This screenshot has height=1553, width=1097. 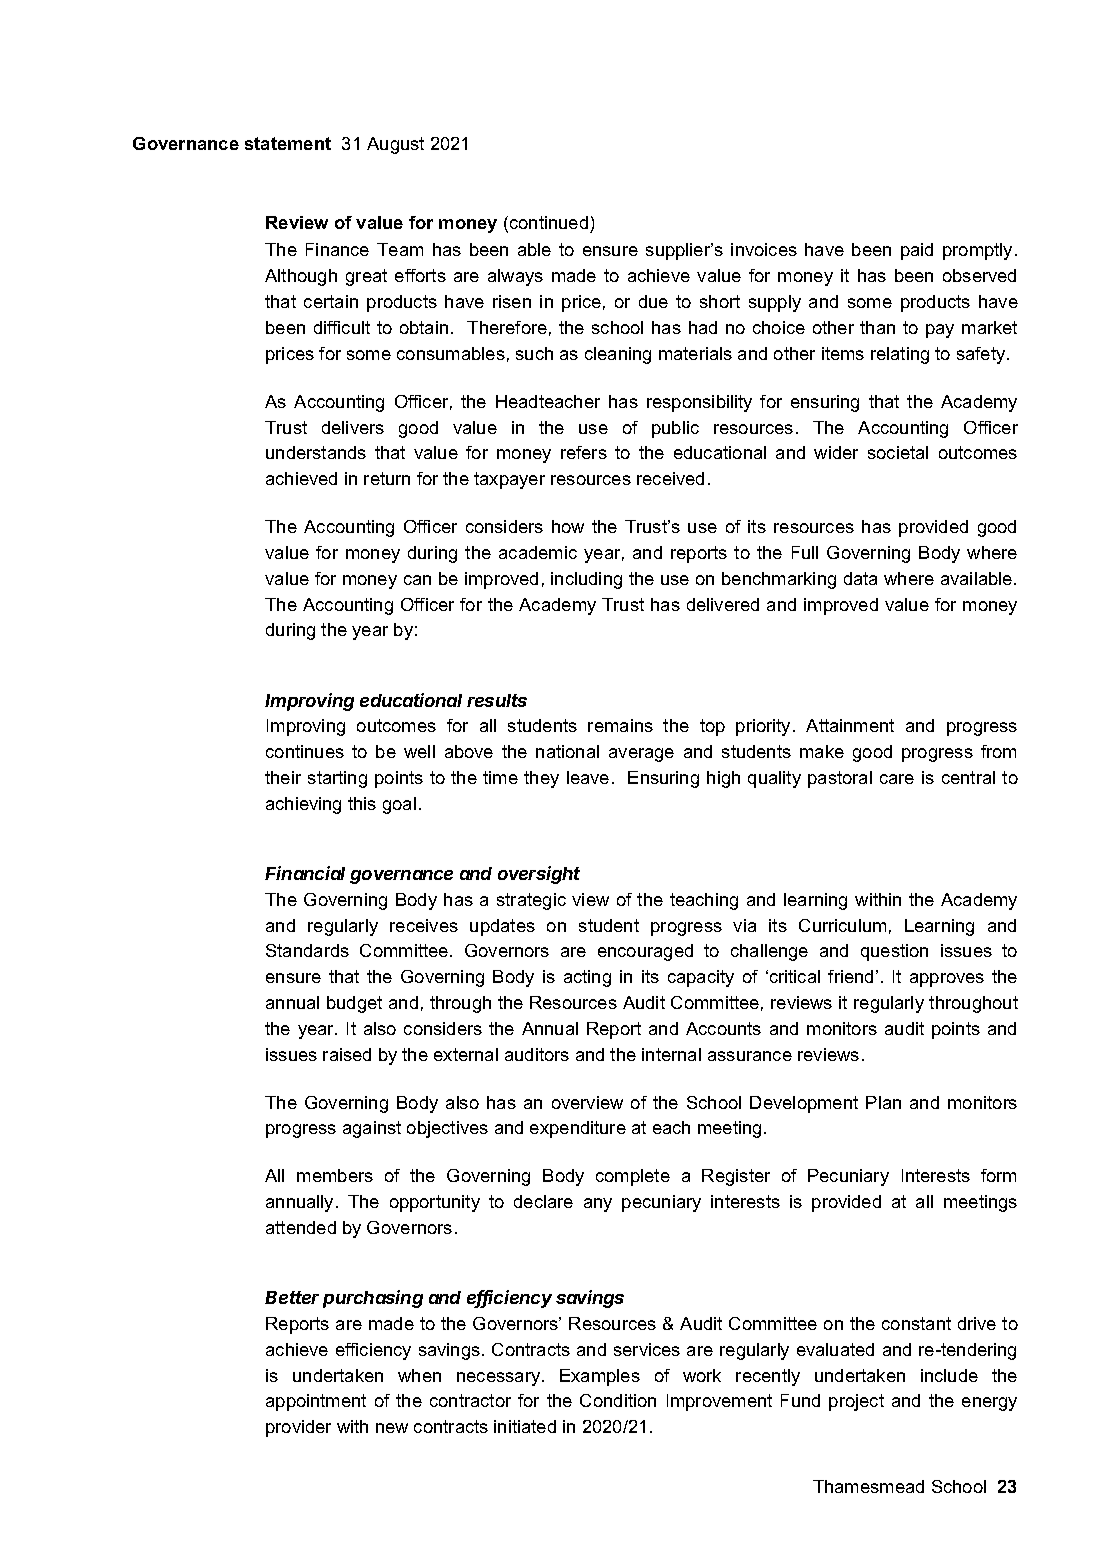 I want to click on Condition, so click(x=618, y=1400).
